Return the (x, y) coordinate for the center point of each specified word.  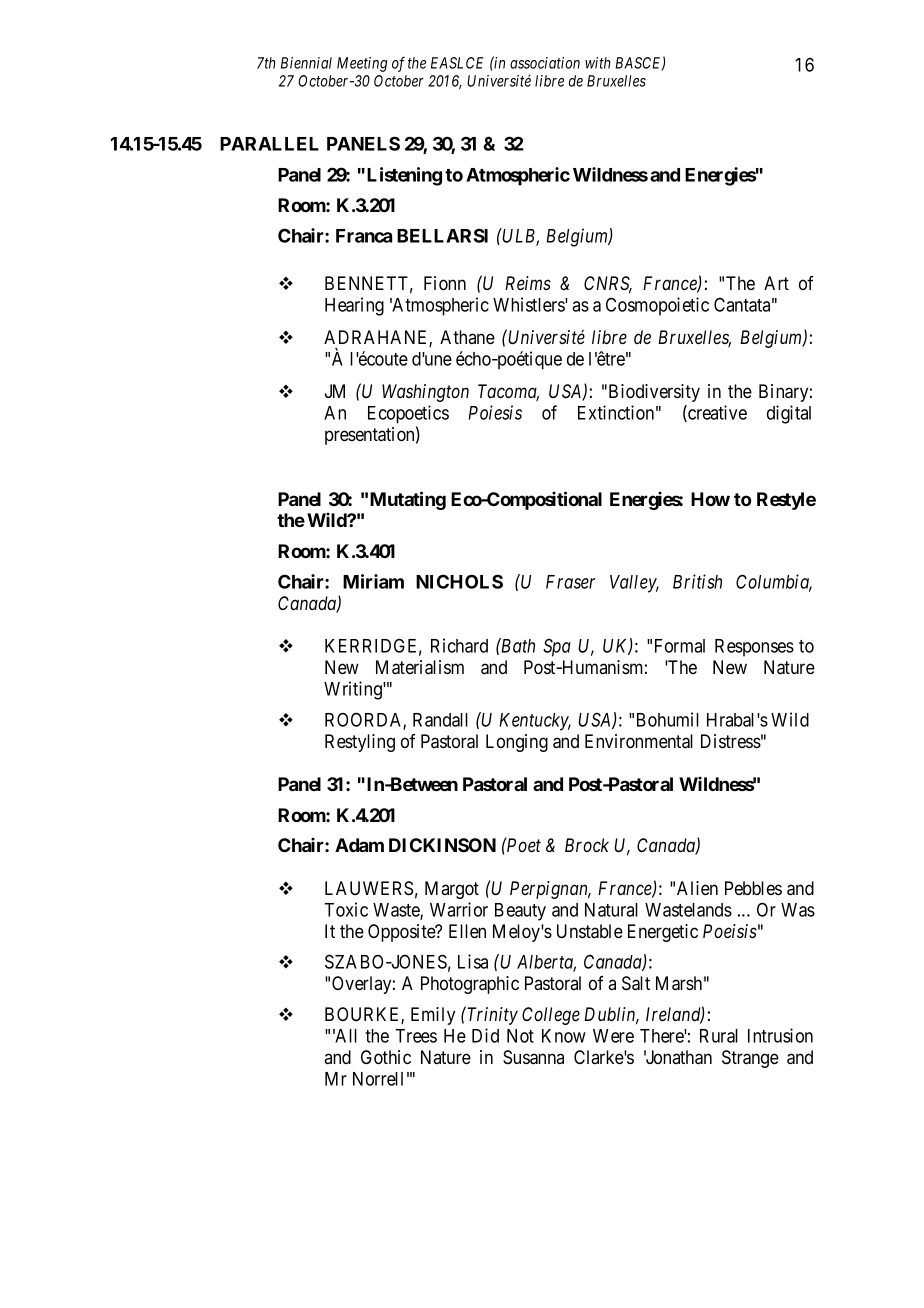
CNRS (608, 284)
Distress (731, 741)
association (545, 63)
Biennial (306, 63)
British (697, 581)
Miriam (373, 581)
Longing (517, 743)
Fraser (570, 582)
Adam (359, 845)
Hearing (354, 306)
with (598, 63)
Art (776, 283)
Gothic (386, 1057)
